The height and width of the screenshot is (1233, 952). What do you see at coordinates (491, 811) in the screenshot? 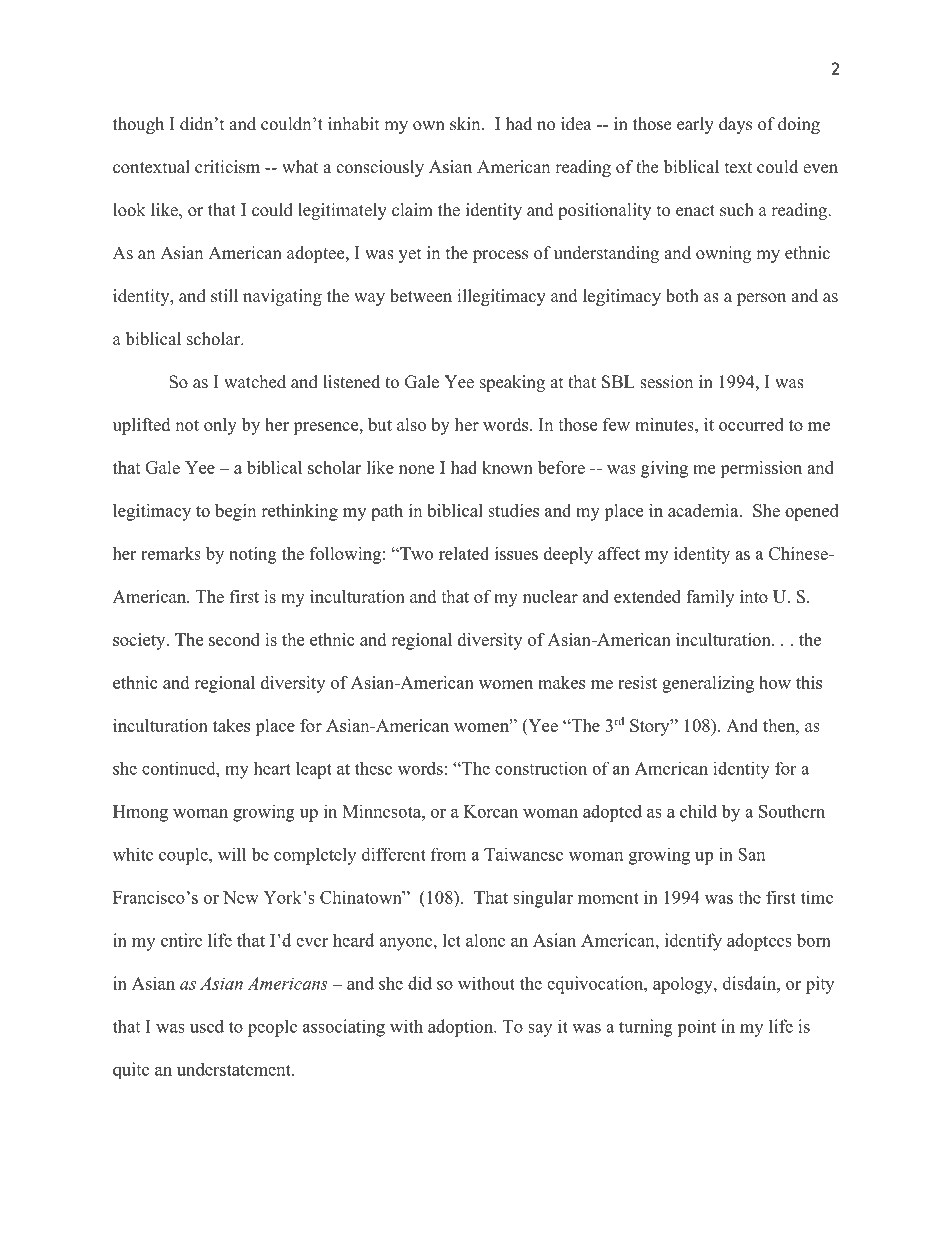
I see `Korean` at bounding box center [491, 811].
